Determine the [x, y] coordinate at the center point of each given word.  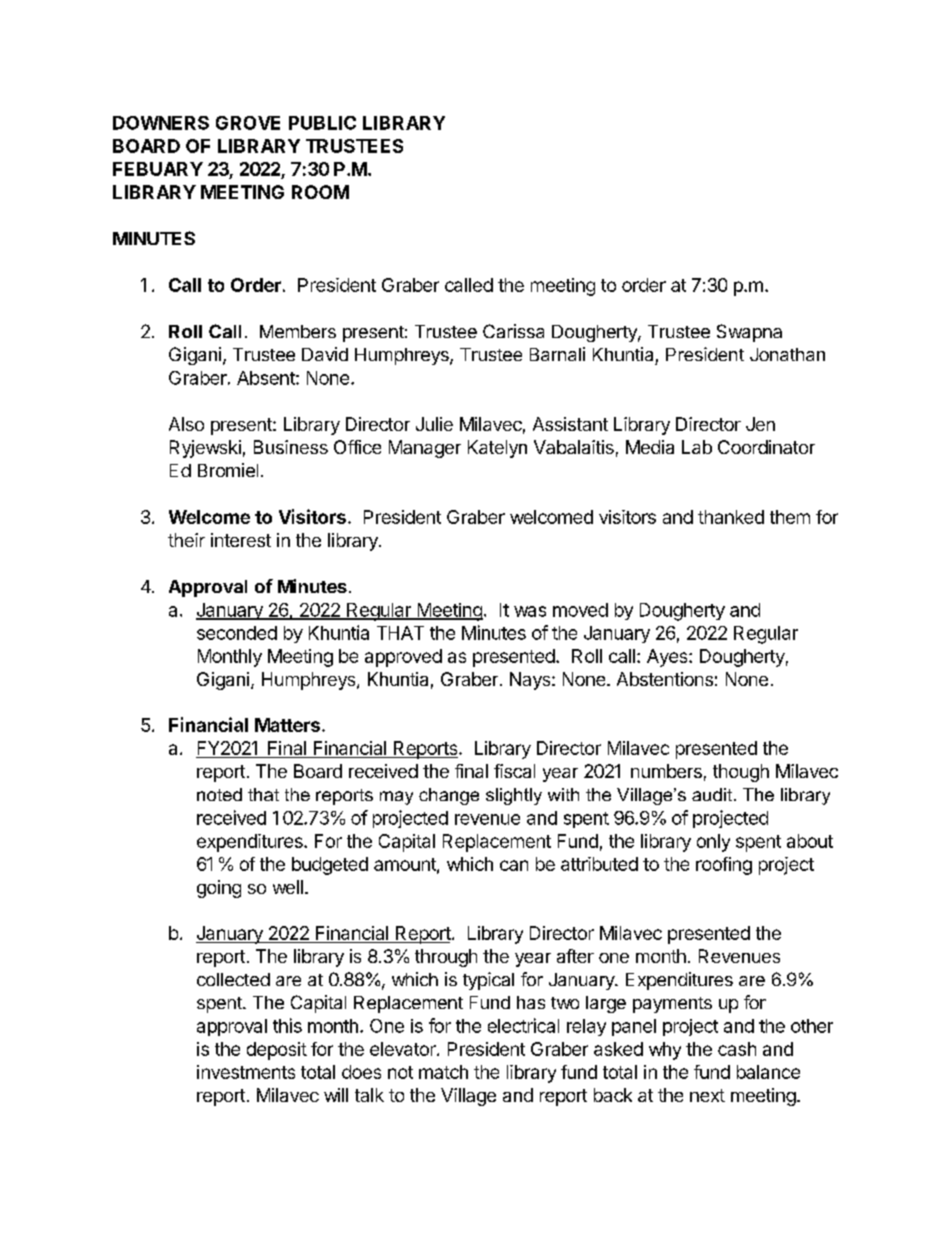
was [530, 611]
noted [219, 794]
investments [246, 1072]
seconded [237, 633]
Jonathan [787, 354]
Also [186, 424]
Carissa [513, 331]
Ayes [668, 658]
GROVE [248, 123]
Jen [760, 424]
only [713, 843]
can [514, 865]
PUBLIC [322, 123]
